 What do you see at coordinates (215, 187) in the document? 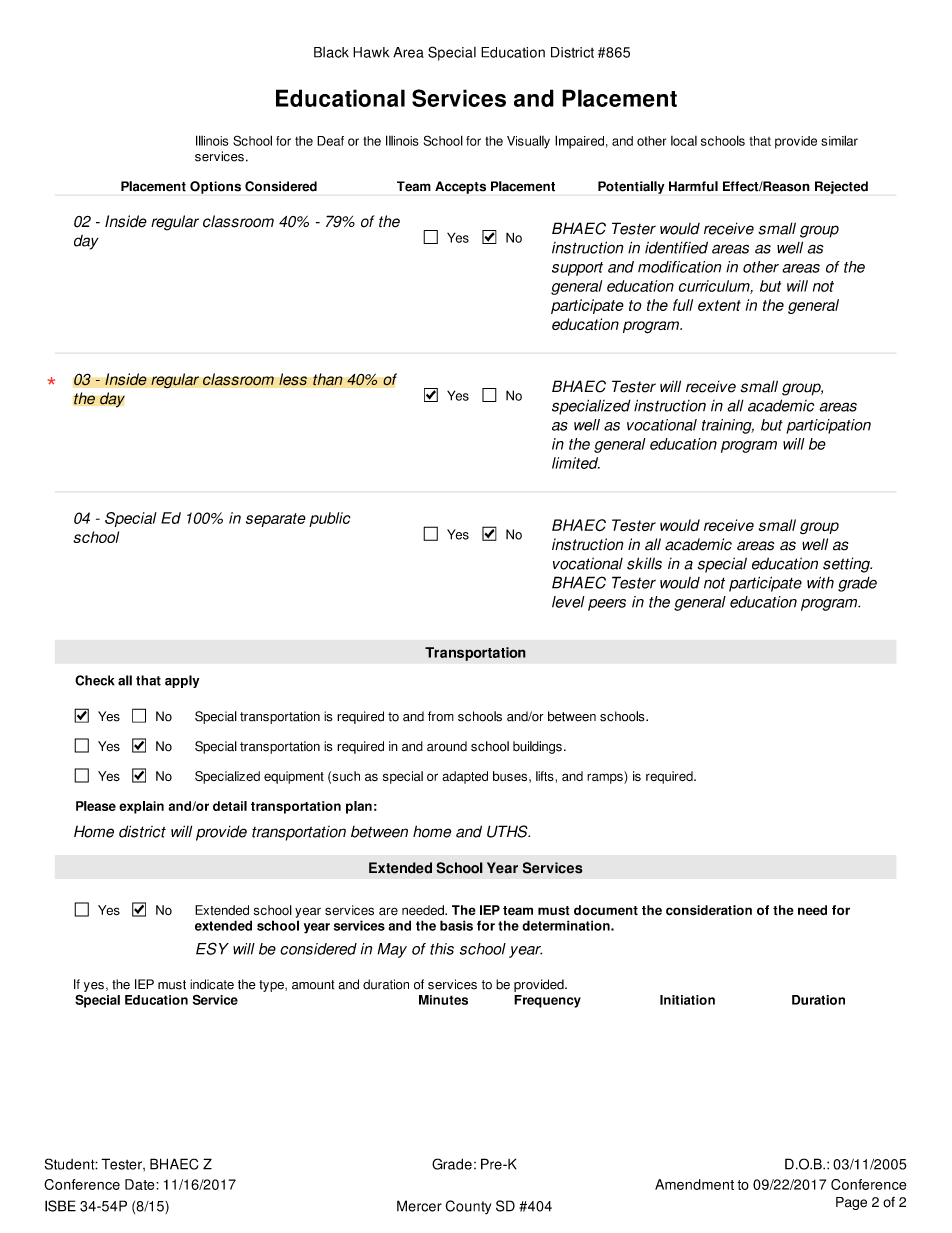
I see `Options` at bounding box center [215, 187].
